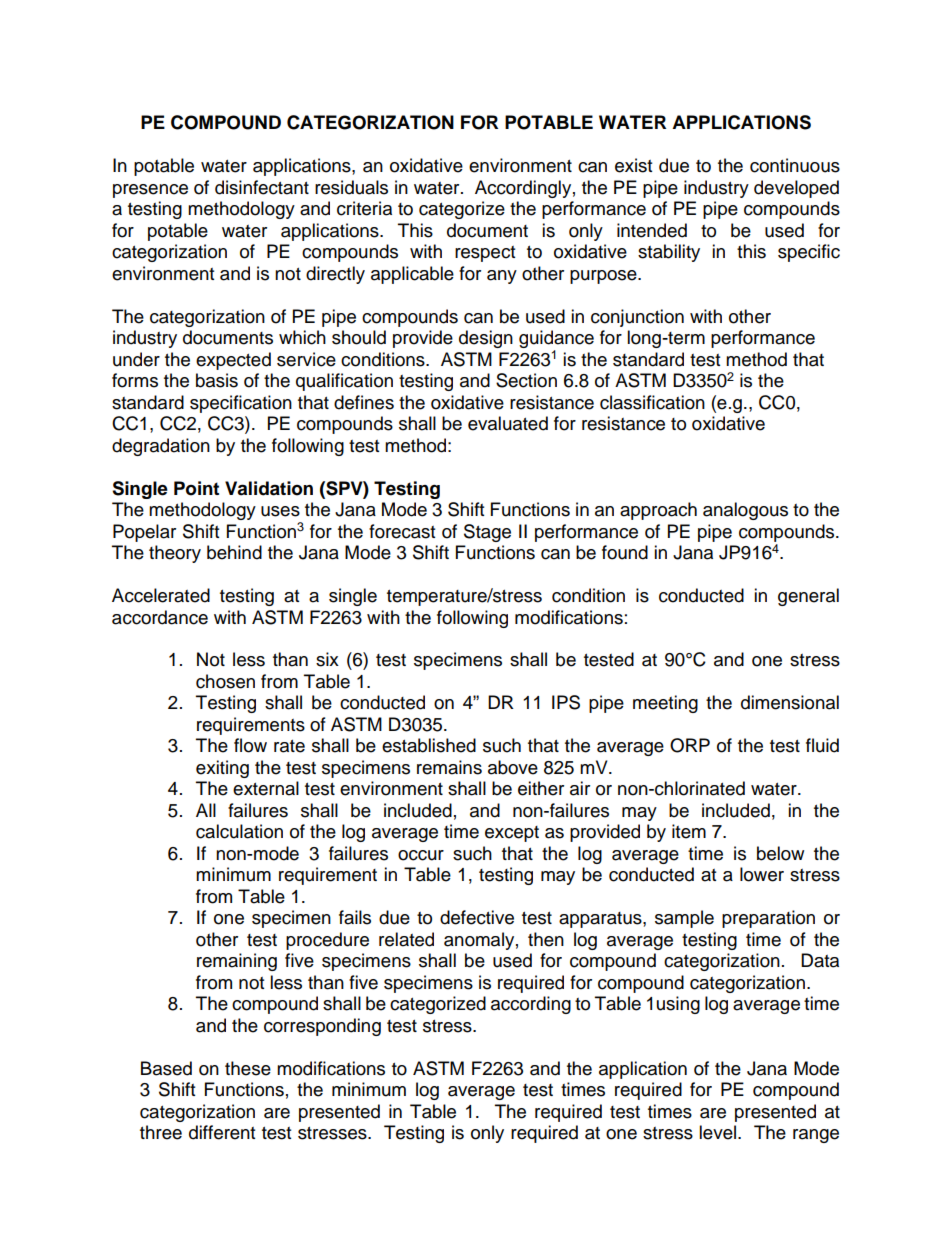 The height and width of the screenshot is (1233, 952). Describe the element at coordinates (717, 1132) in the screenshot. I see `level` at that location.
